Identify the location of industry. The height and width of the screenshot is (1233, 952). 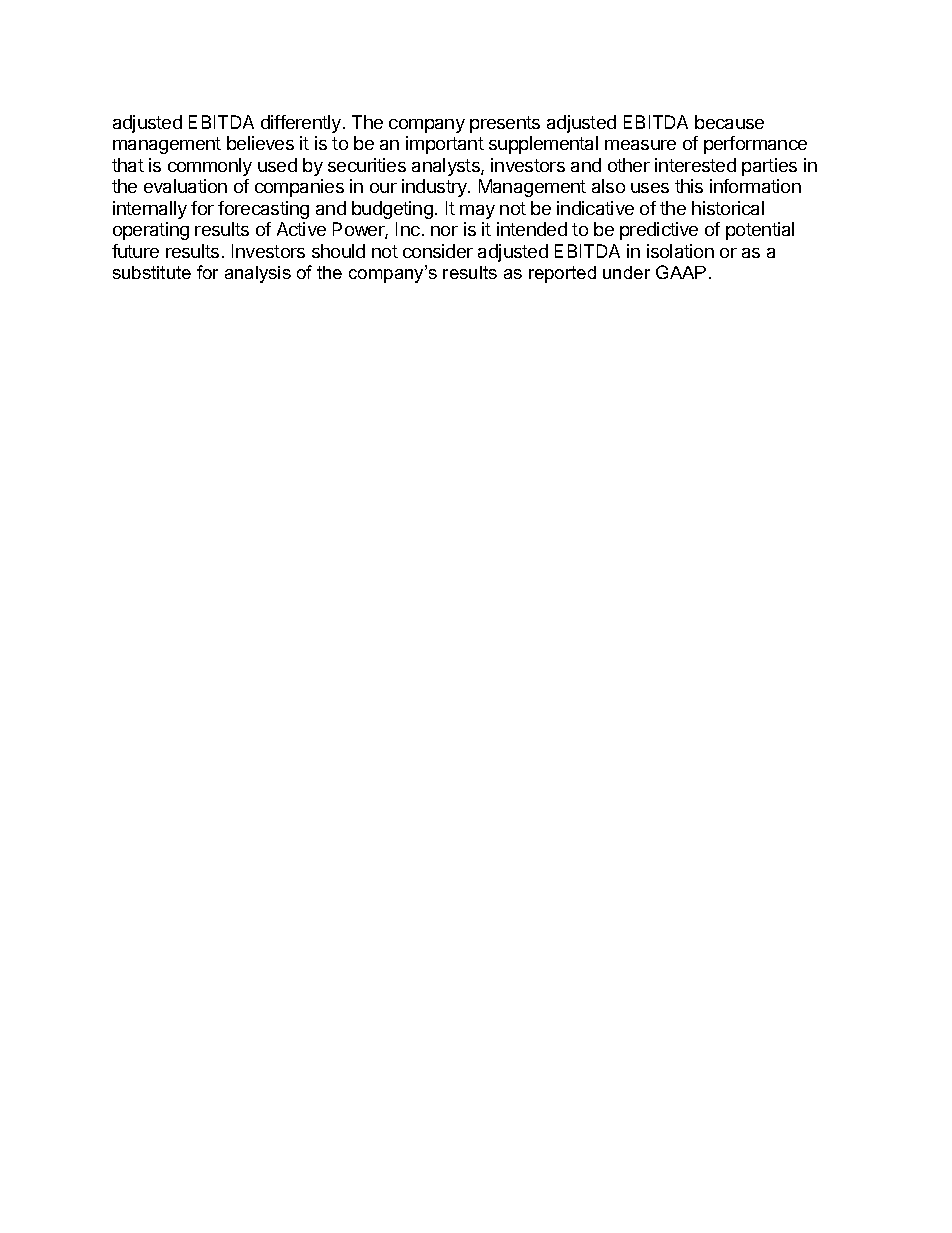
(435, 188).
